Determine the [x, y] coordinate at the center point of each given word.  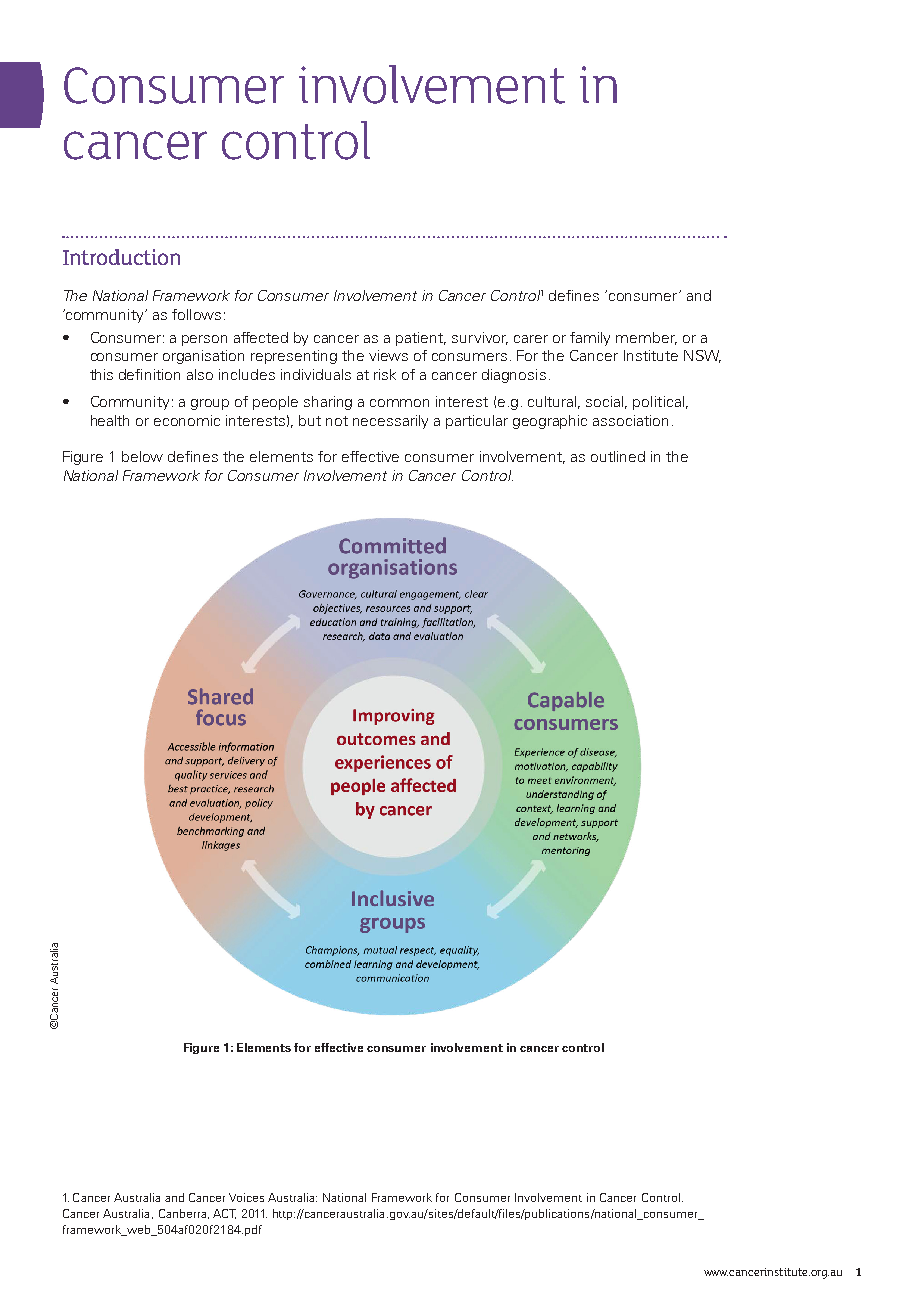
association [630, 420]
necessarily [390, 422]
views [388, 355]
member [646, 338]
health [110, 420]
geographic [550, 422]
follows [196, 314]
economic [187, 420]
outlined [618, 456]
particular [477, 422]
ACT [224, 1214]
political [658, 403]
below [142, 456]
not [337, 421]
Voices [246, 1197]
